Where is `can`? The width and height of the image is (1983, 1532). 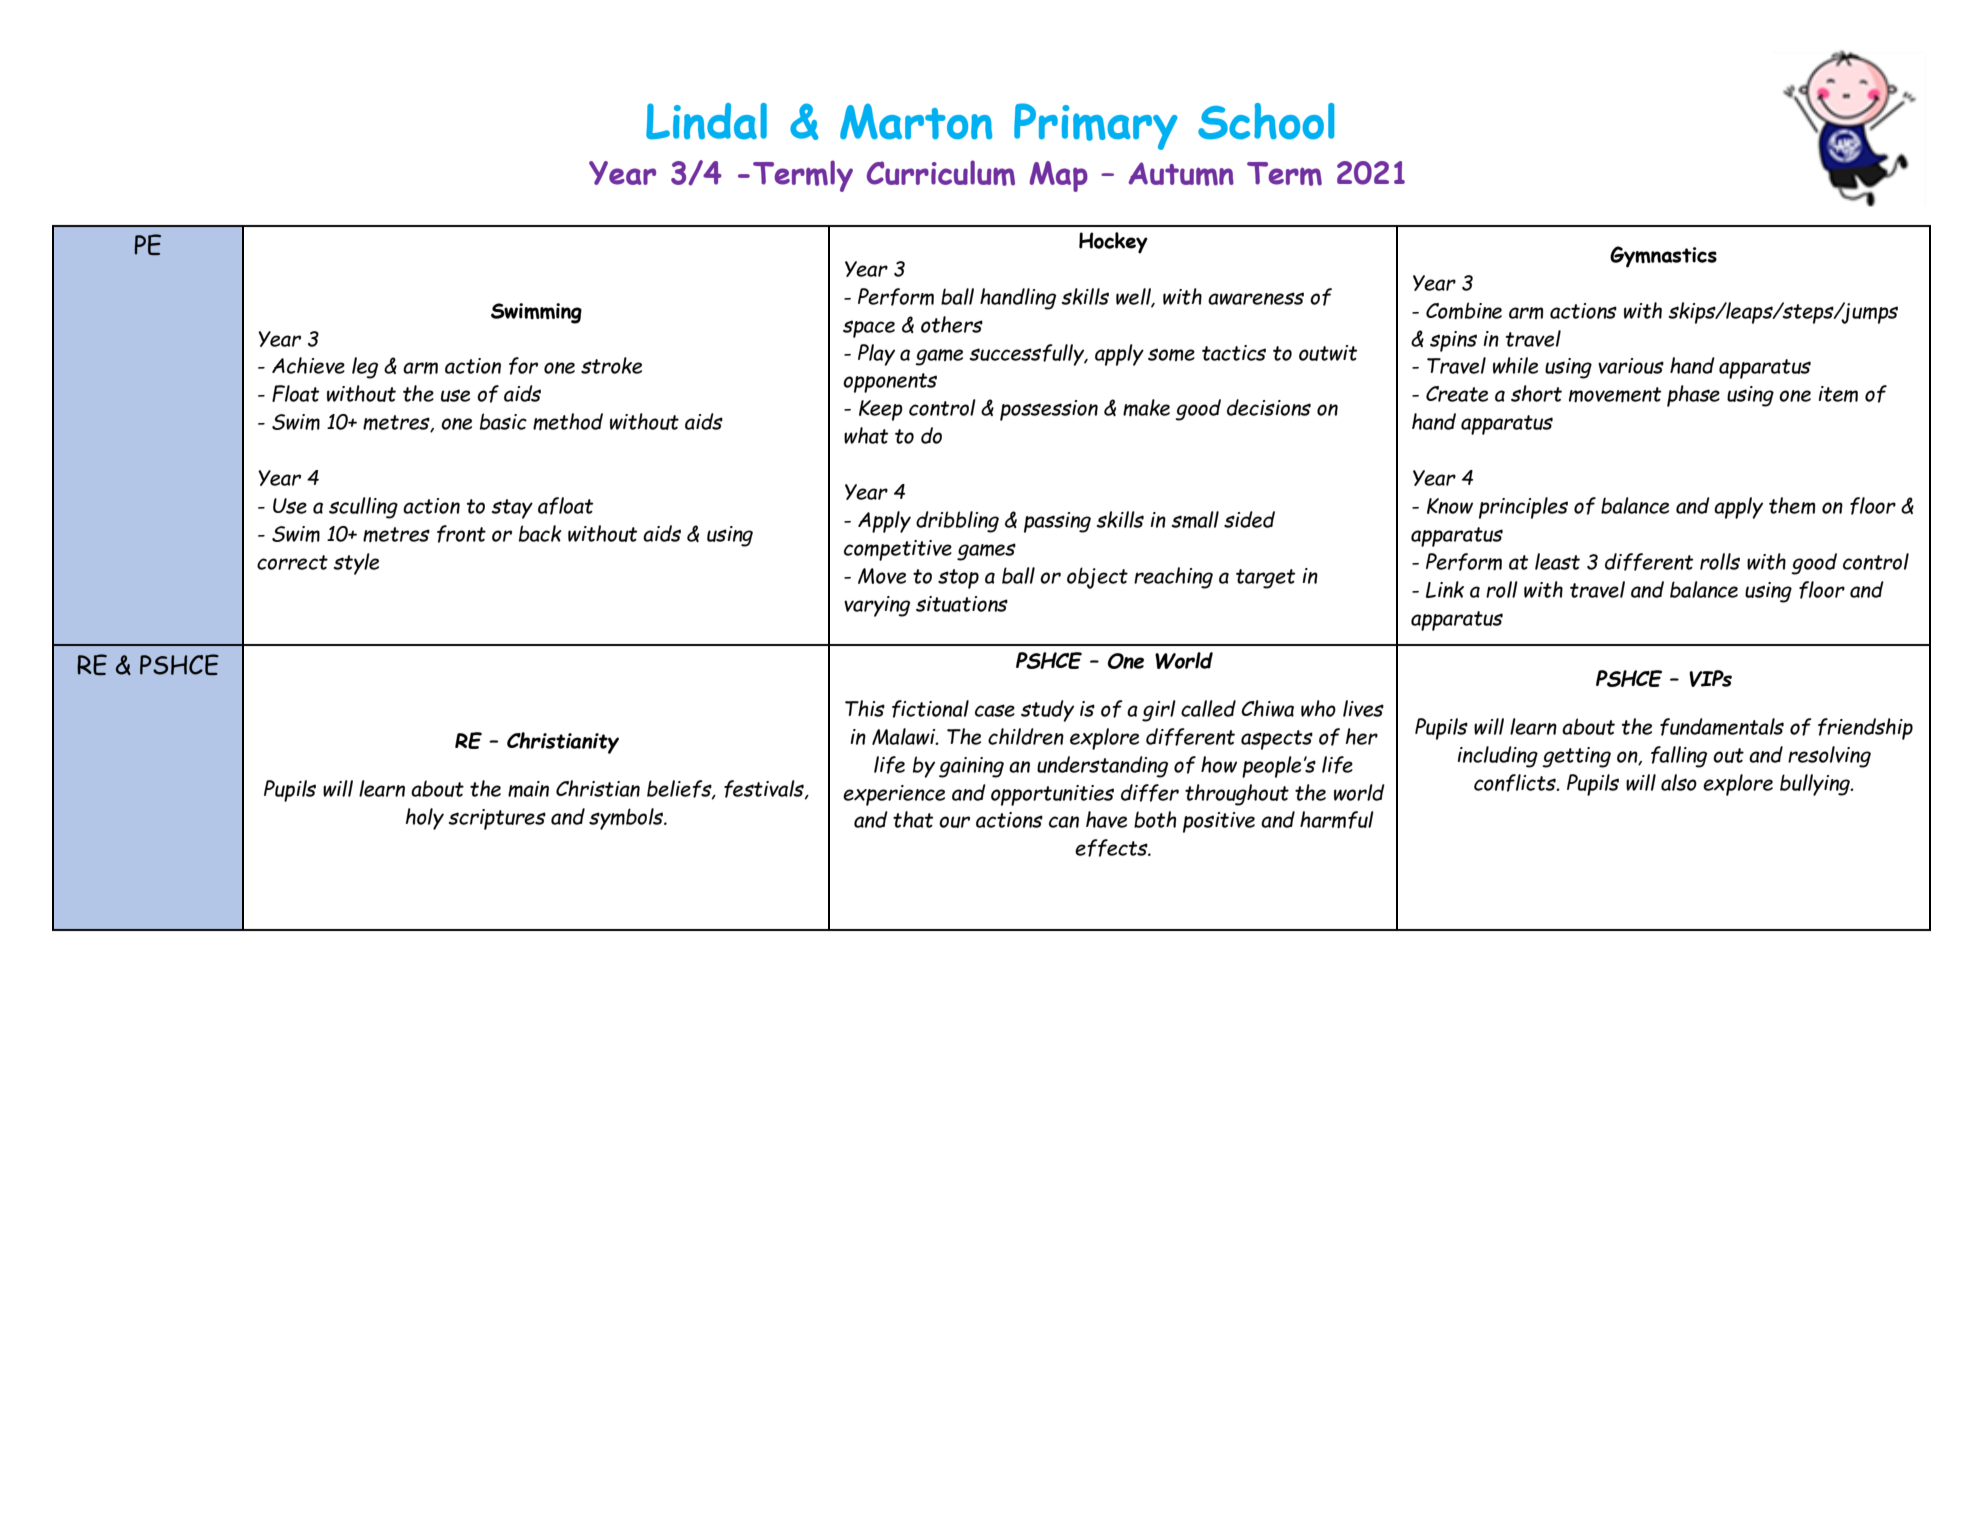 can is located at coordinates (1064, 822).
